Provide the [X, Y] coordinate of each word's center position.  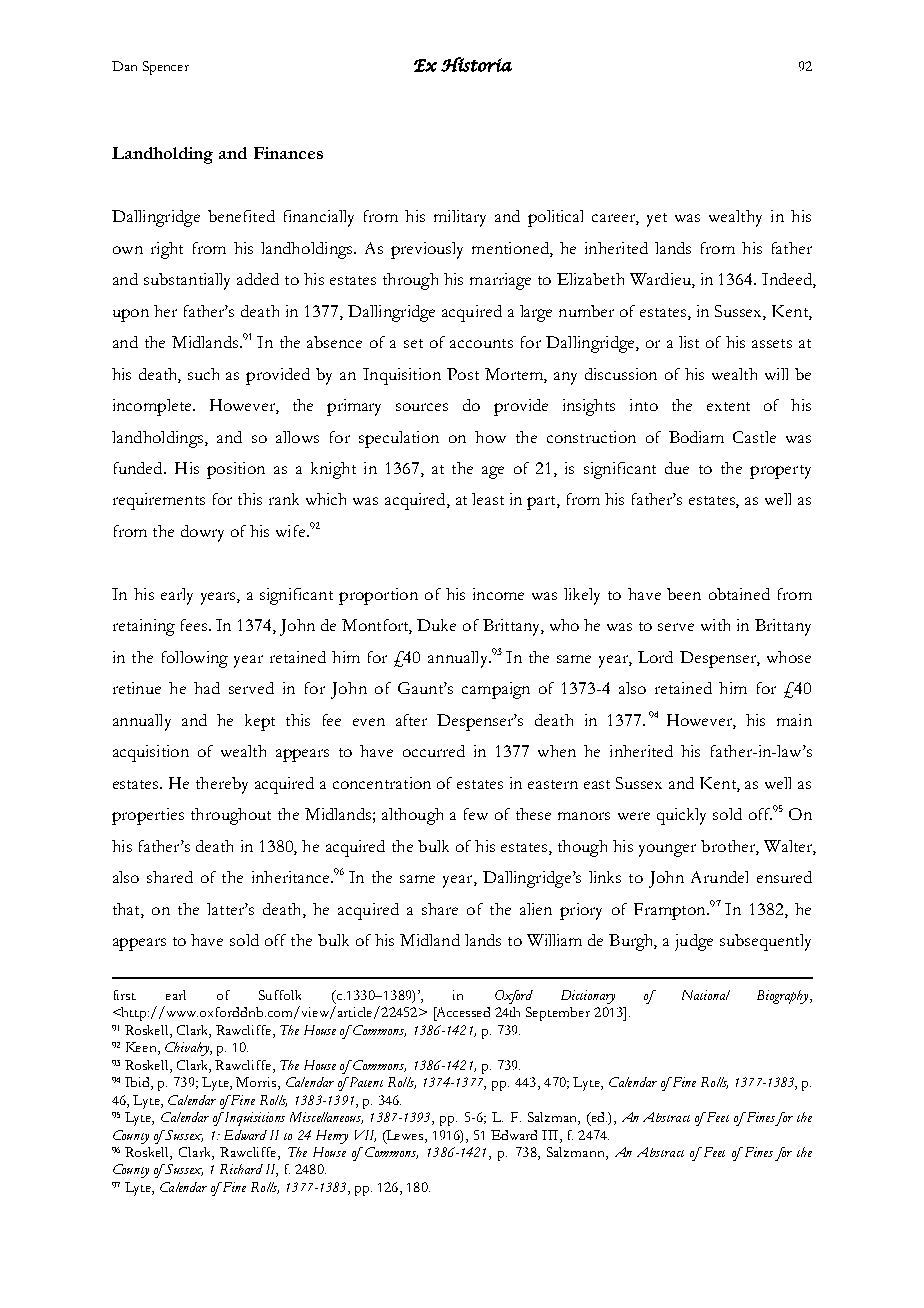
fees [194, 625]
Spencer [166, 68]
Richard [241, 1169]
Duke [436, 625]
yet [657, 220]
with [715, 625]
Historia [476, 64]
